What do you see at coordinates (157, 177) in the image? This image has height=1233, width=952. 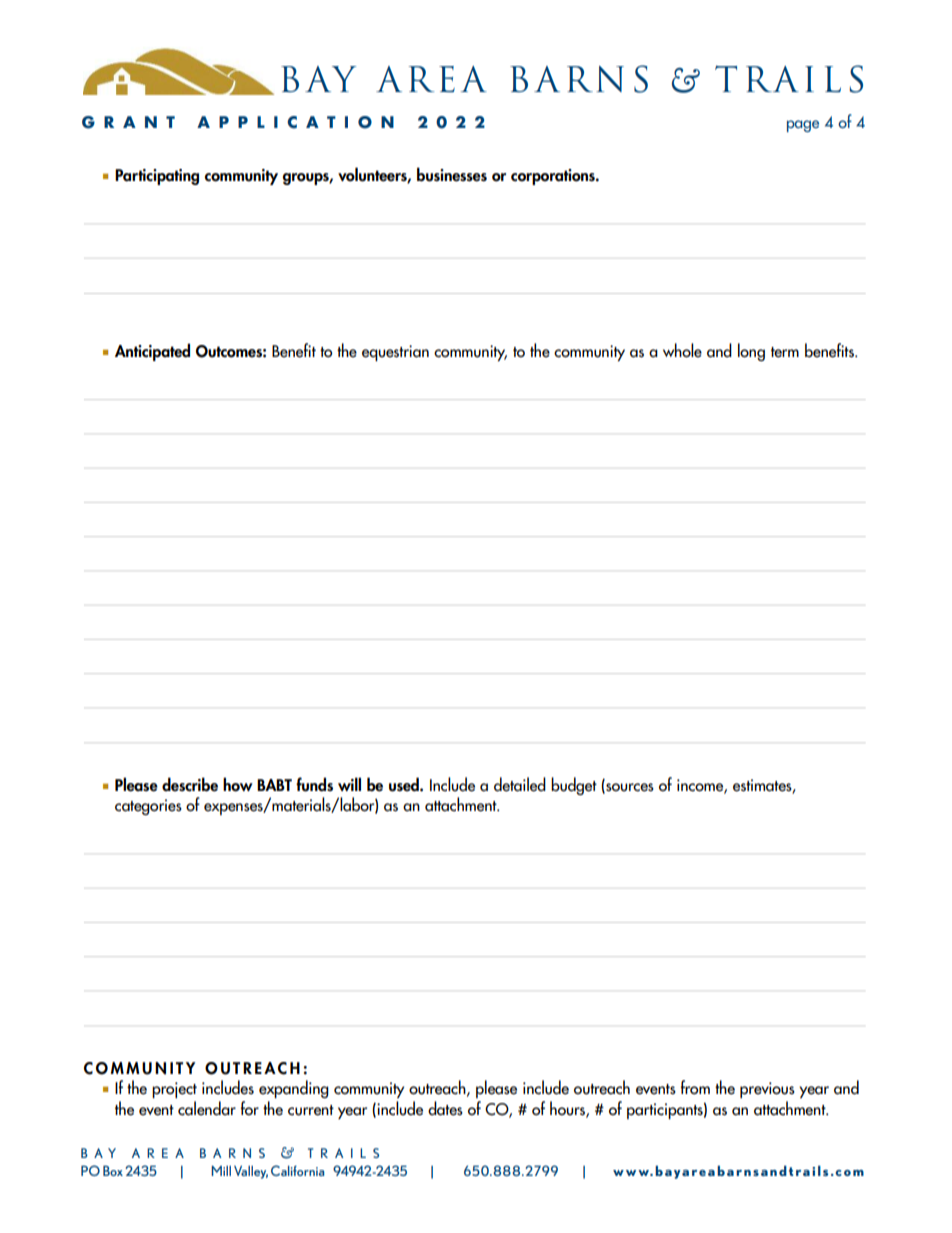 I see `Participating` at bounding box center [157, 177].
